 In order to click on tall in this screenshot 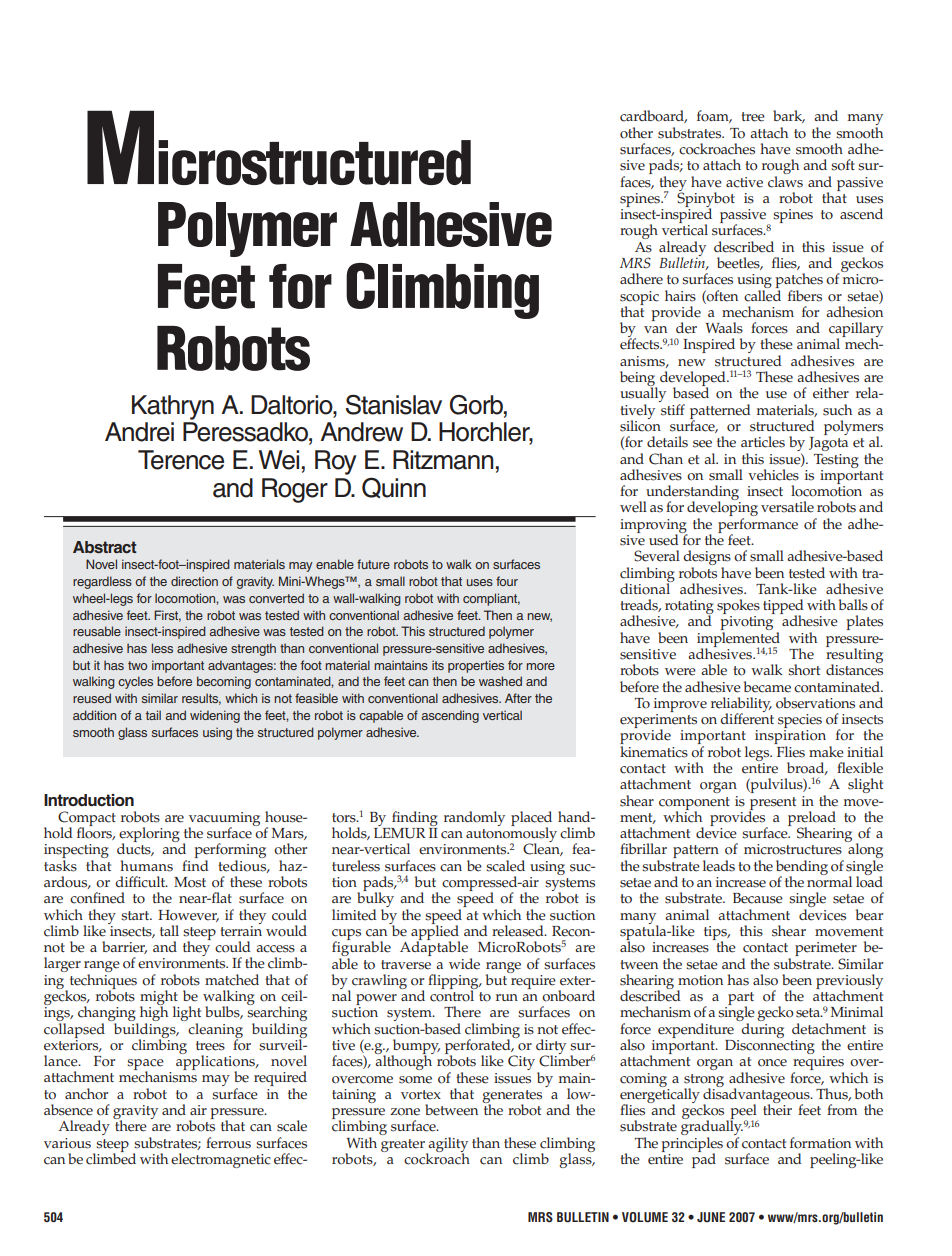, I will do `click(169, 930)`.
